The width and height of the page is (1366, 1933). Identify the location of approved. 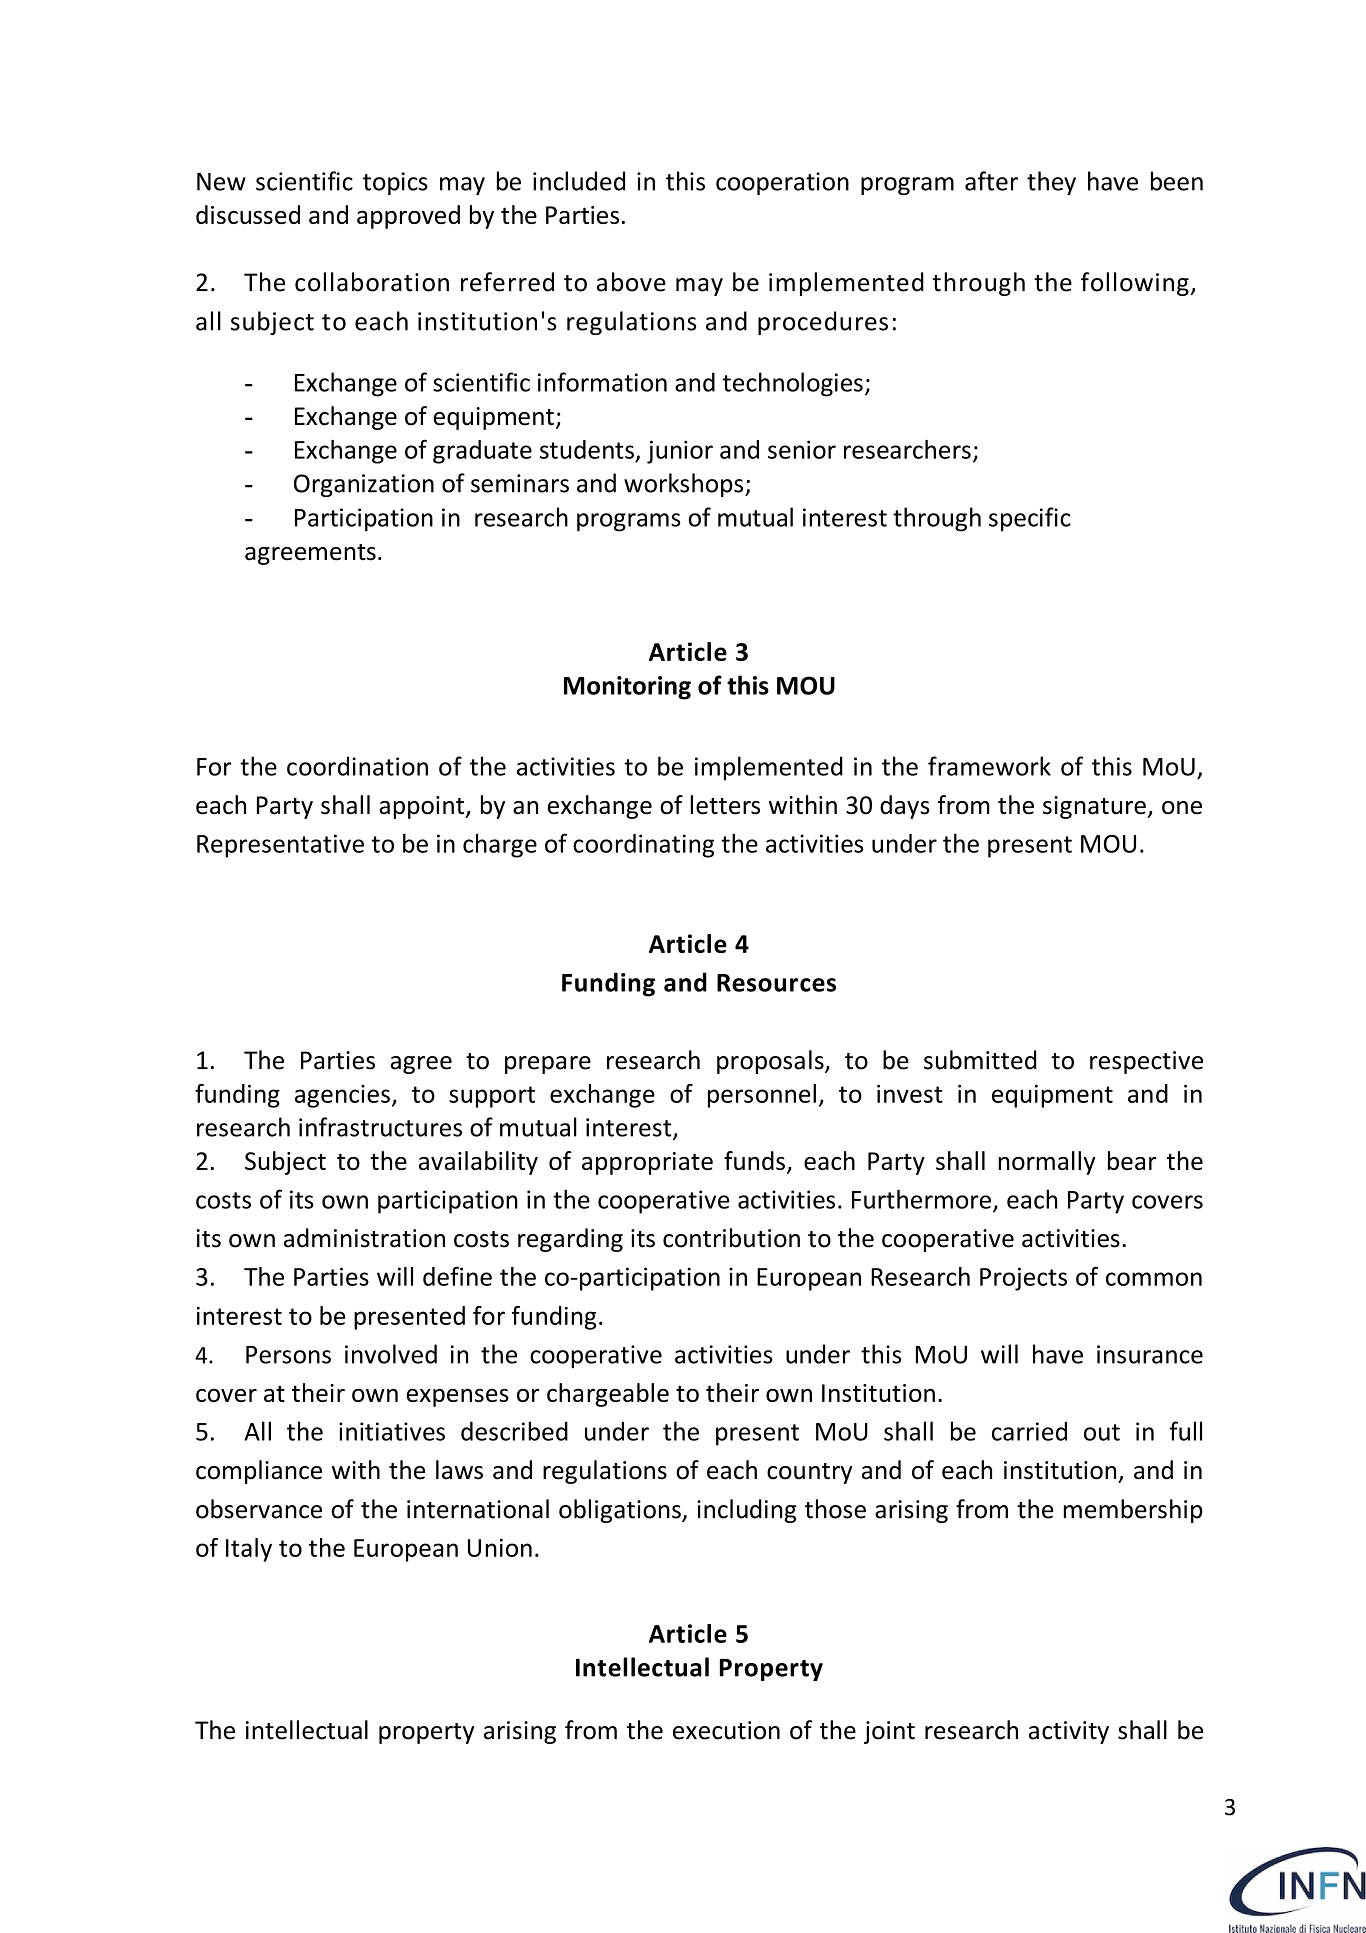
(408, 217).
